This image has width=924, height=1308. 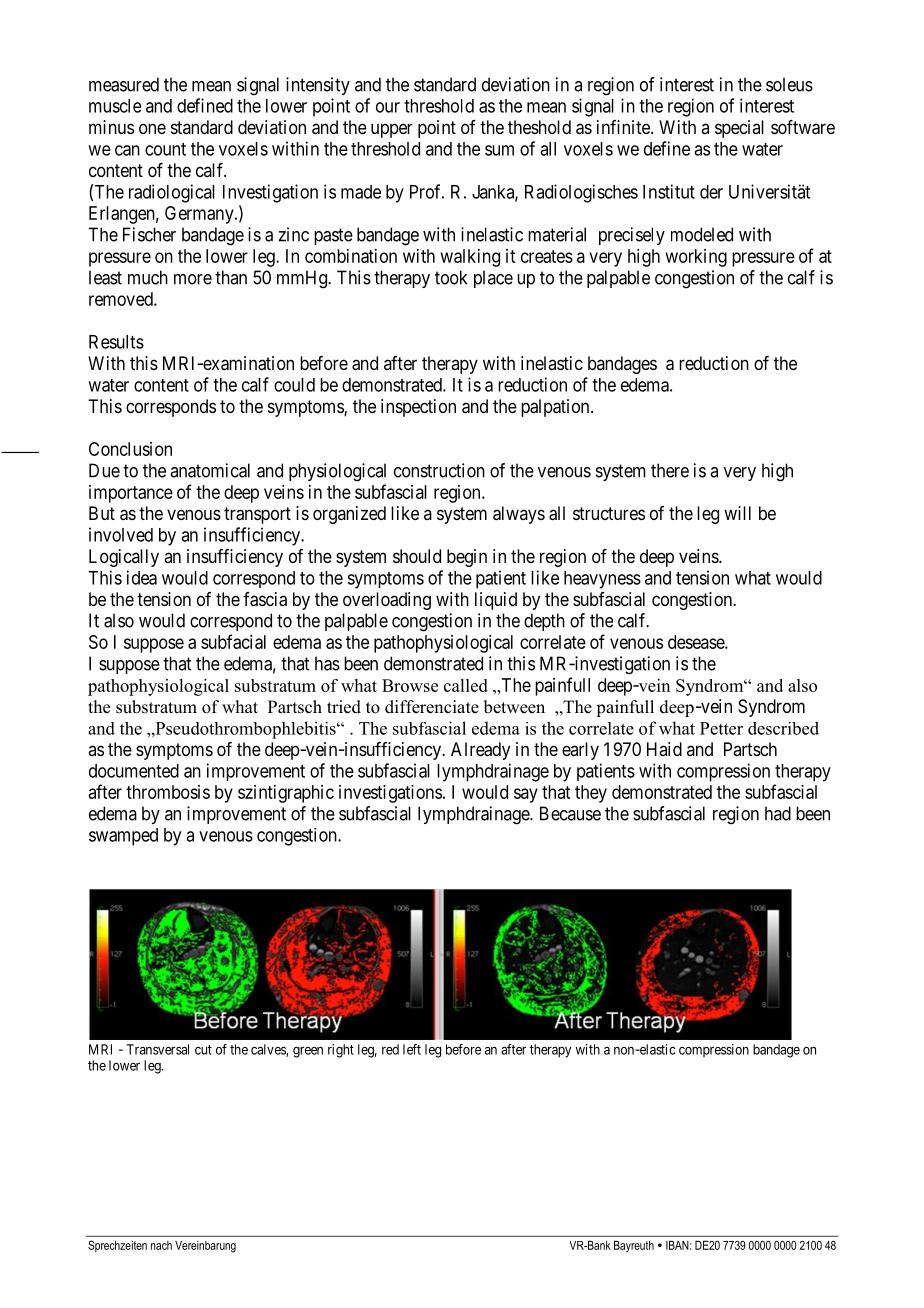 What do you see at coordinates (412, 1049) in the image?
I see `left` at bounding box center [412, 1049].
